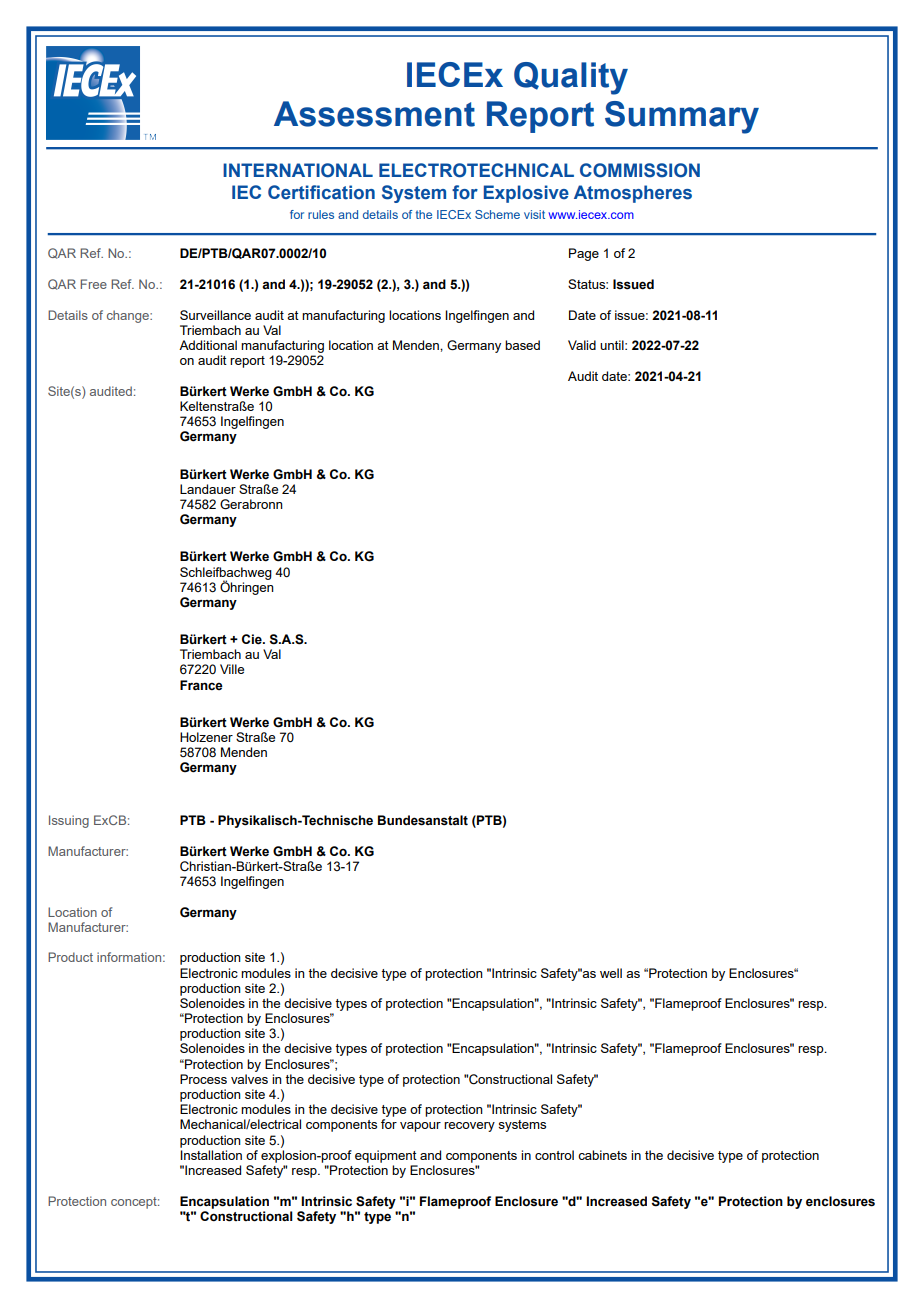 This screenshot has width=924, height=1308. What do you see at coordinates (253, 639) in the screenshot?
I see `Cie` at bounding box center [253, 639].
